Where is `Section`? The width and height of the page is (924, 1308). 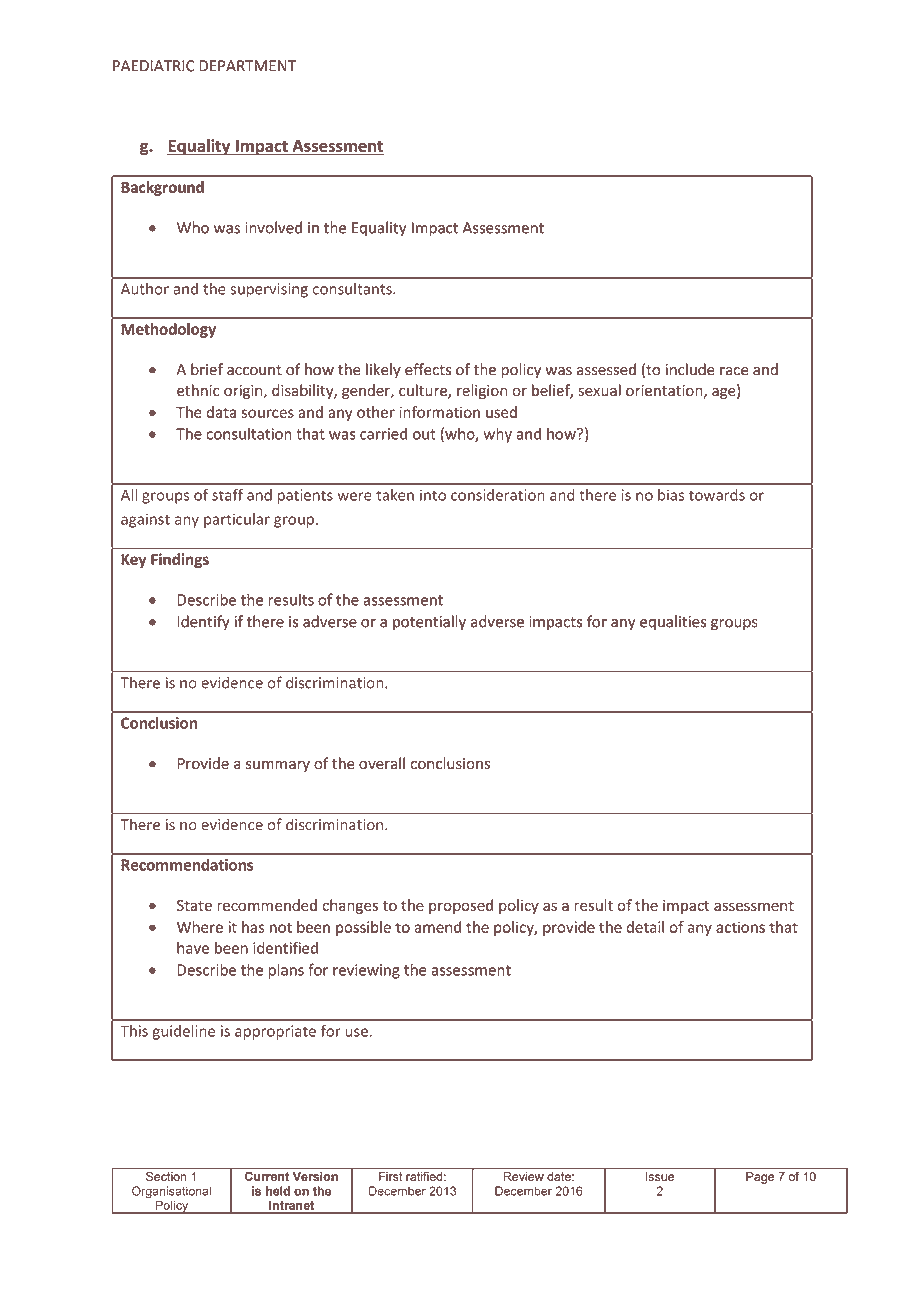
Section is located at coordinates (166, 1175).
